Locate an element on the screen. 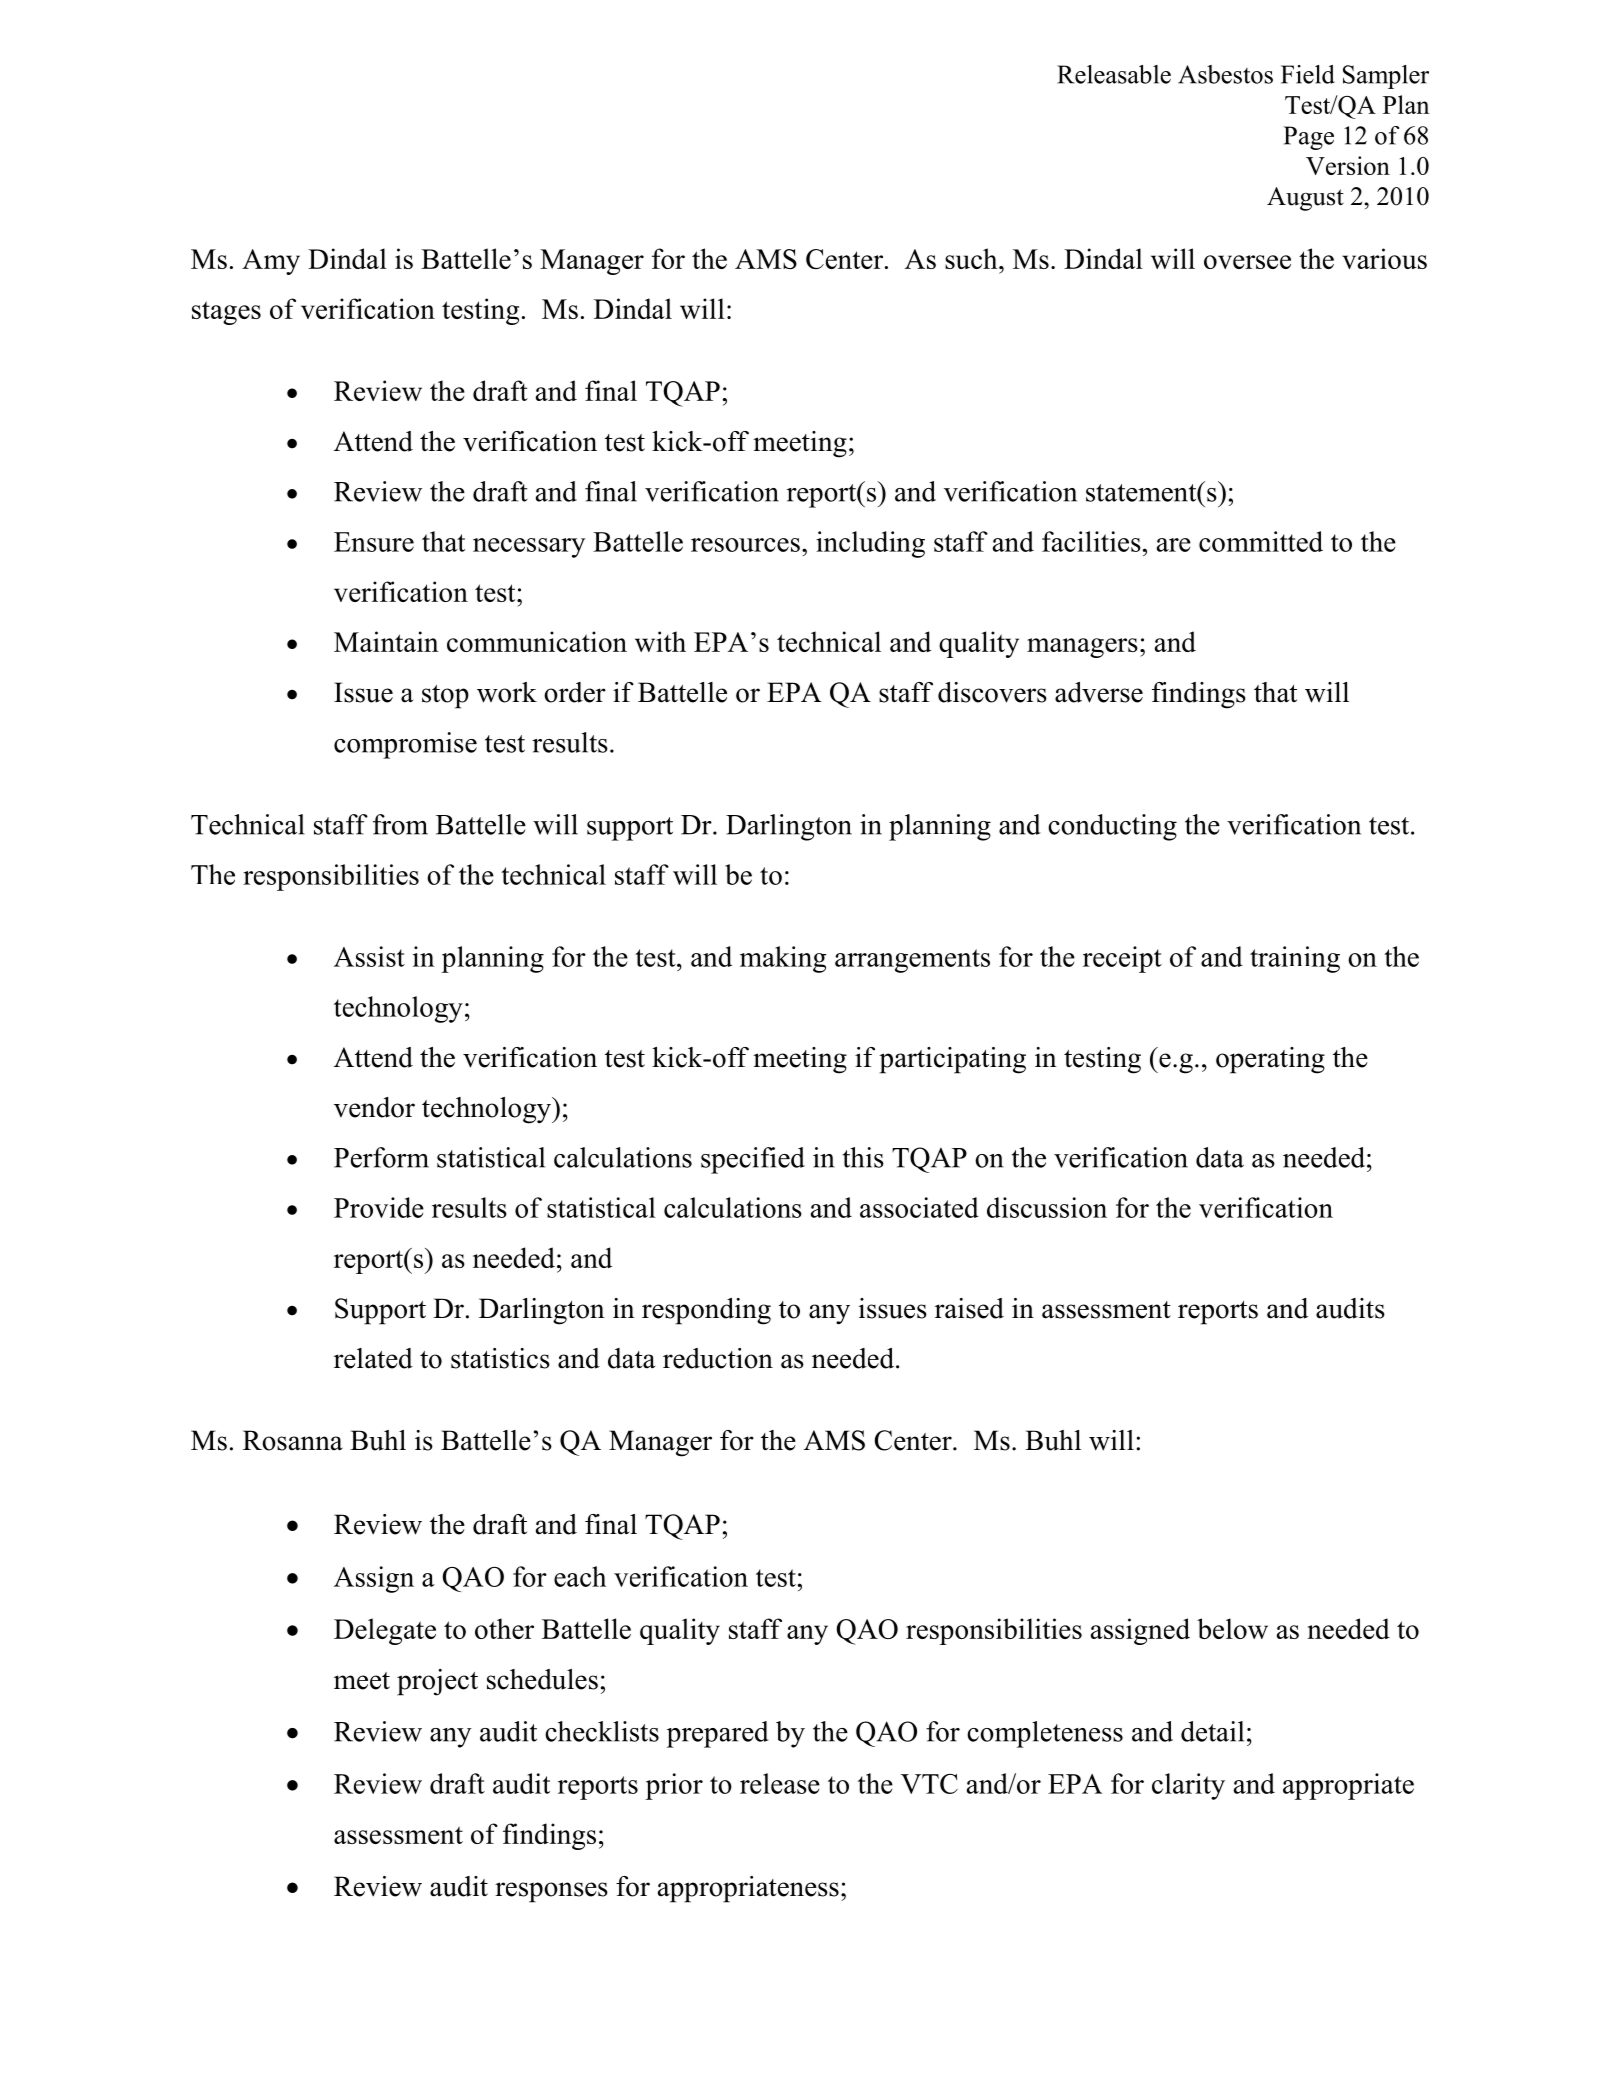 The height and width of the screenshot is (2096, 1620). Amy is located at coordinates (271, 262).
